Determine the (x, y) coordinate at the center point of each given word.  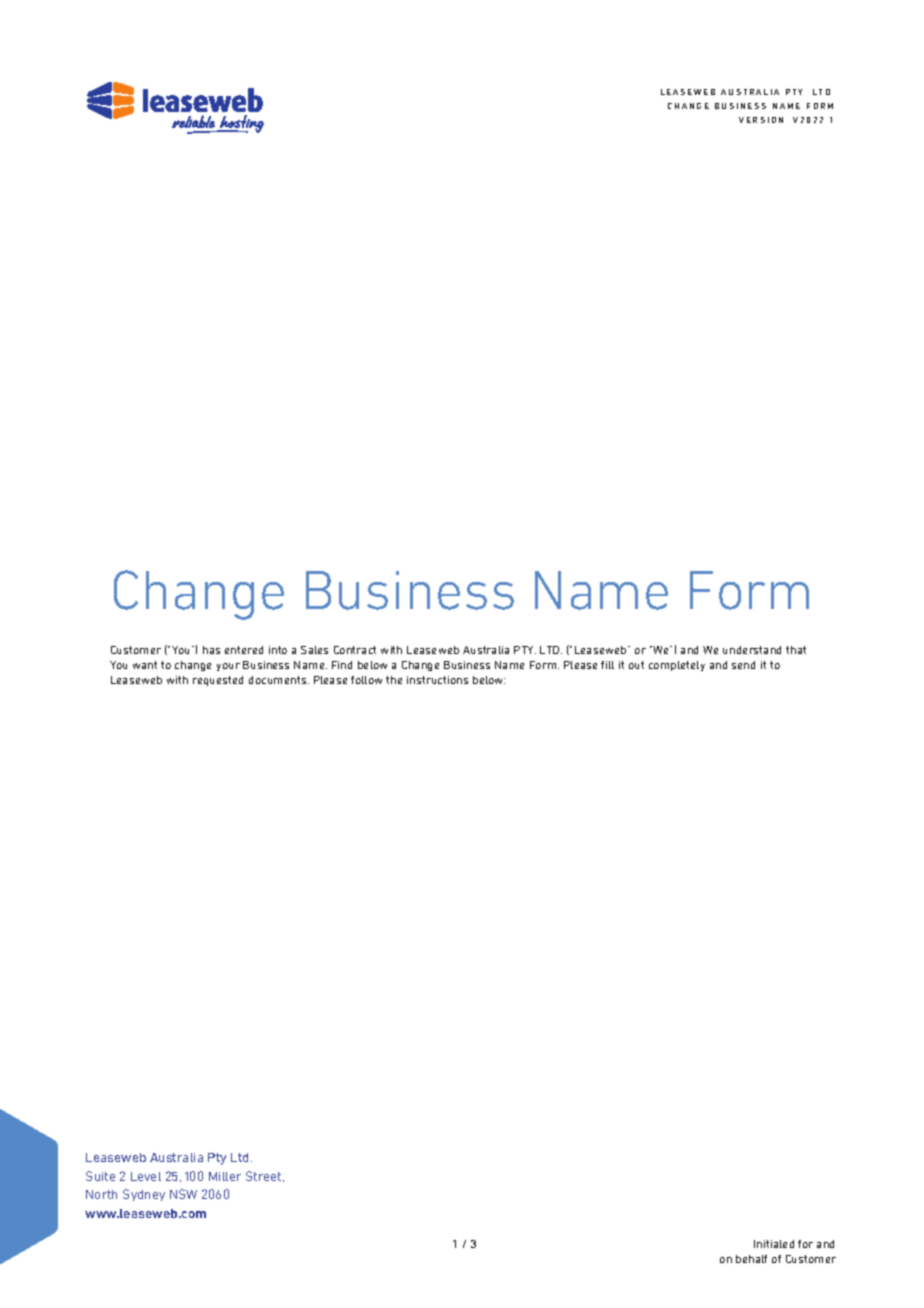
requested (218, 681)
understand (752, 650)
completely (677, 666)
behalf (751, 1259)
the (394, 680)
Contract (355, 650)
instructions (437, 680)
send (743, 665)
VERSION (761, 120)
